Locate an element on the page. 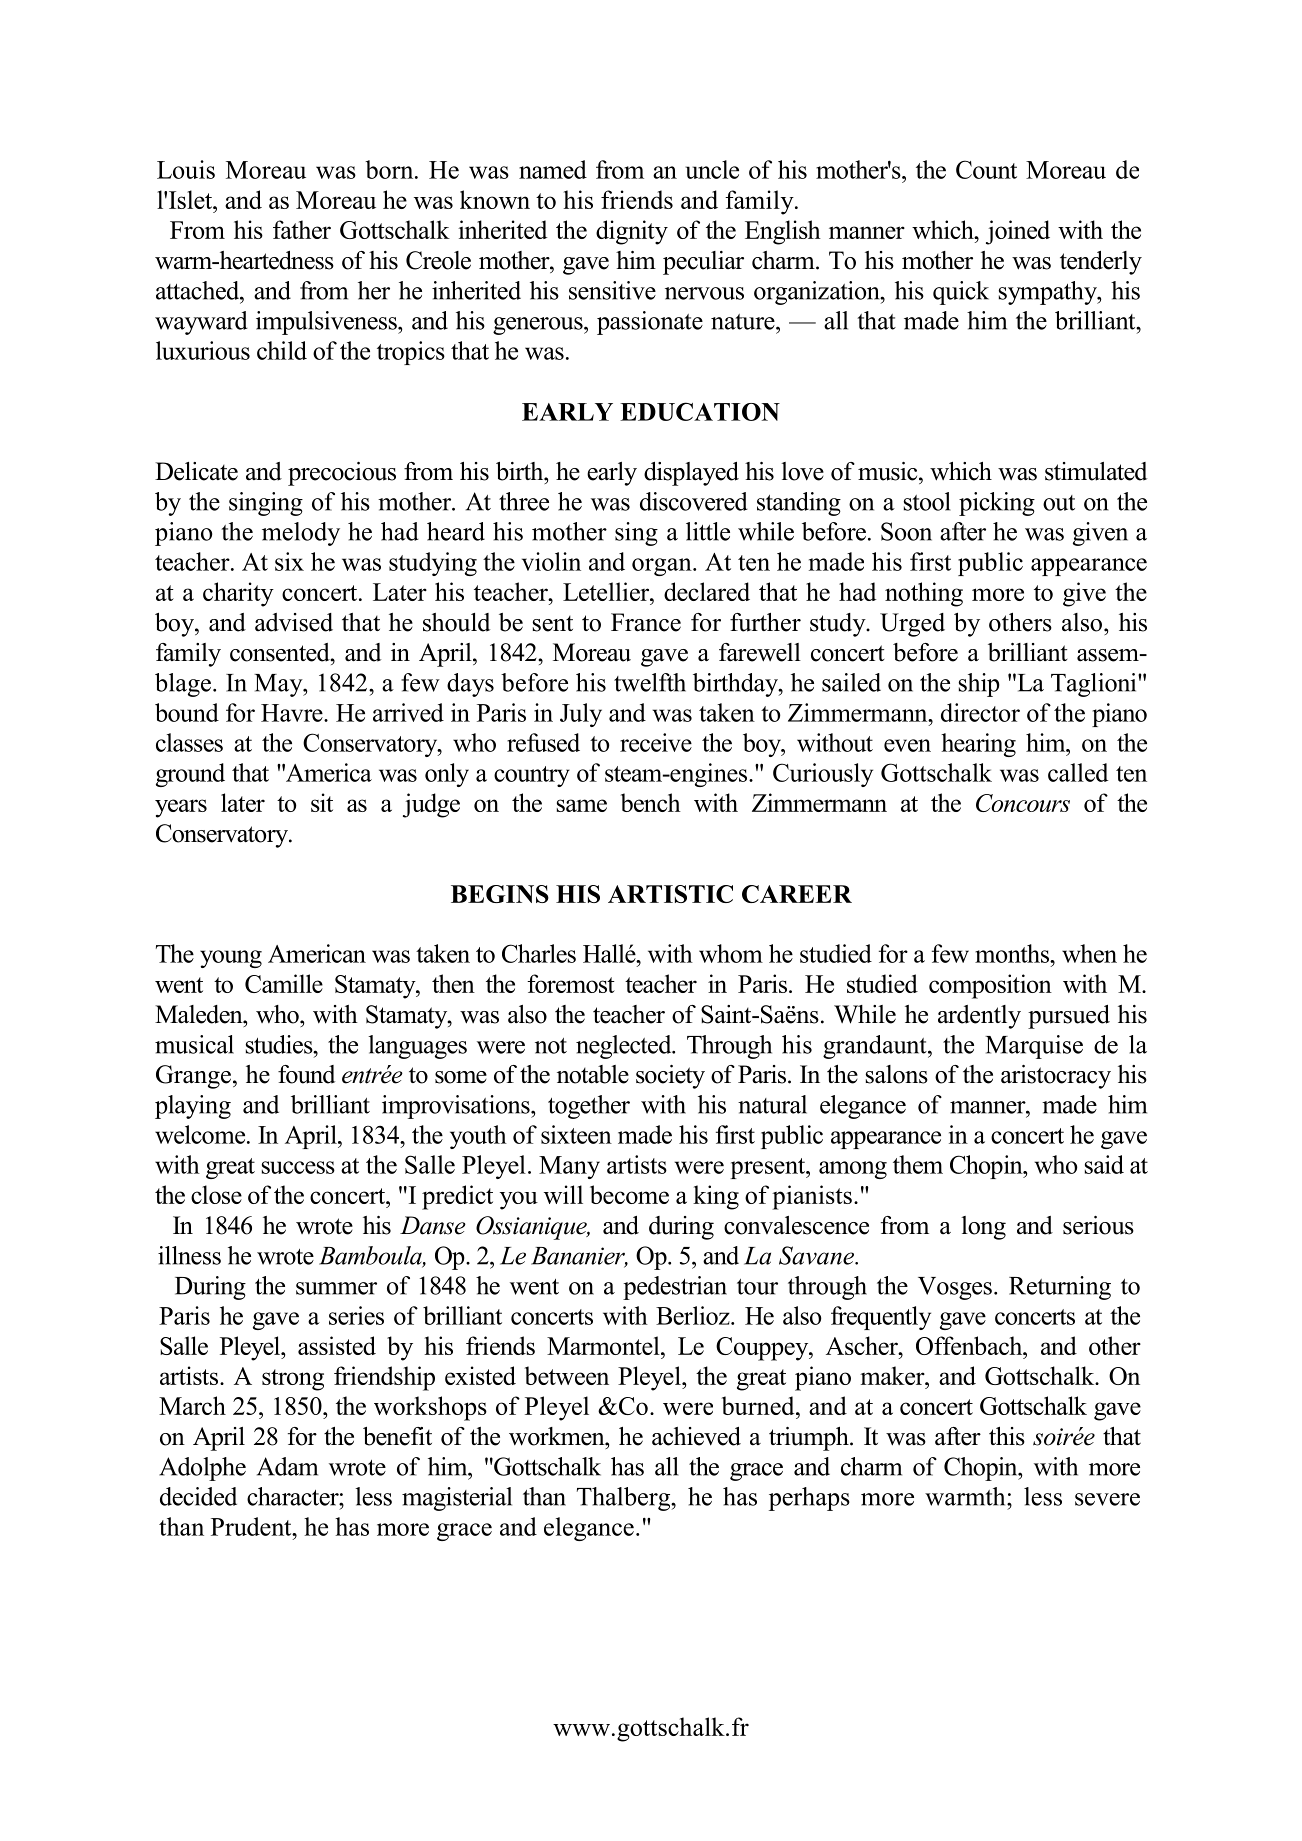 The height and width of the page is (1841, 1302). Adam is located at coordinates (287, 1466).
